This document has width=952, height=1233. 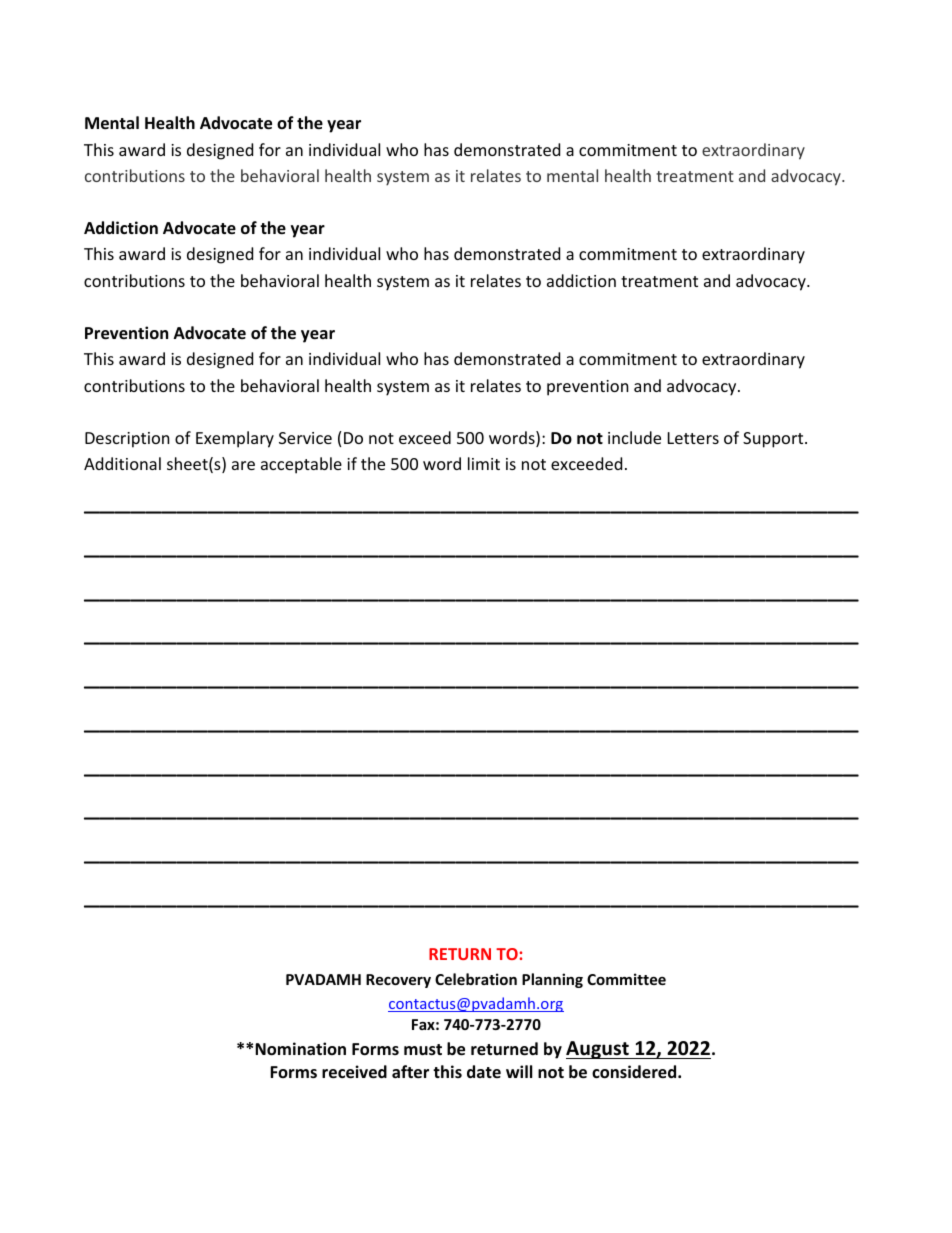 What do you see at coordinates (398, 981) in the document?
I see `Recovery` at bounding box center [398, 981].
